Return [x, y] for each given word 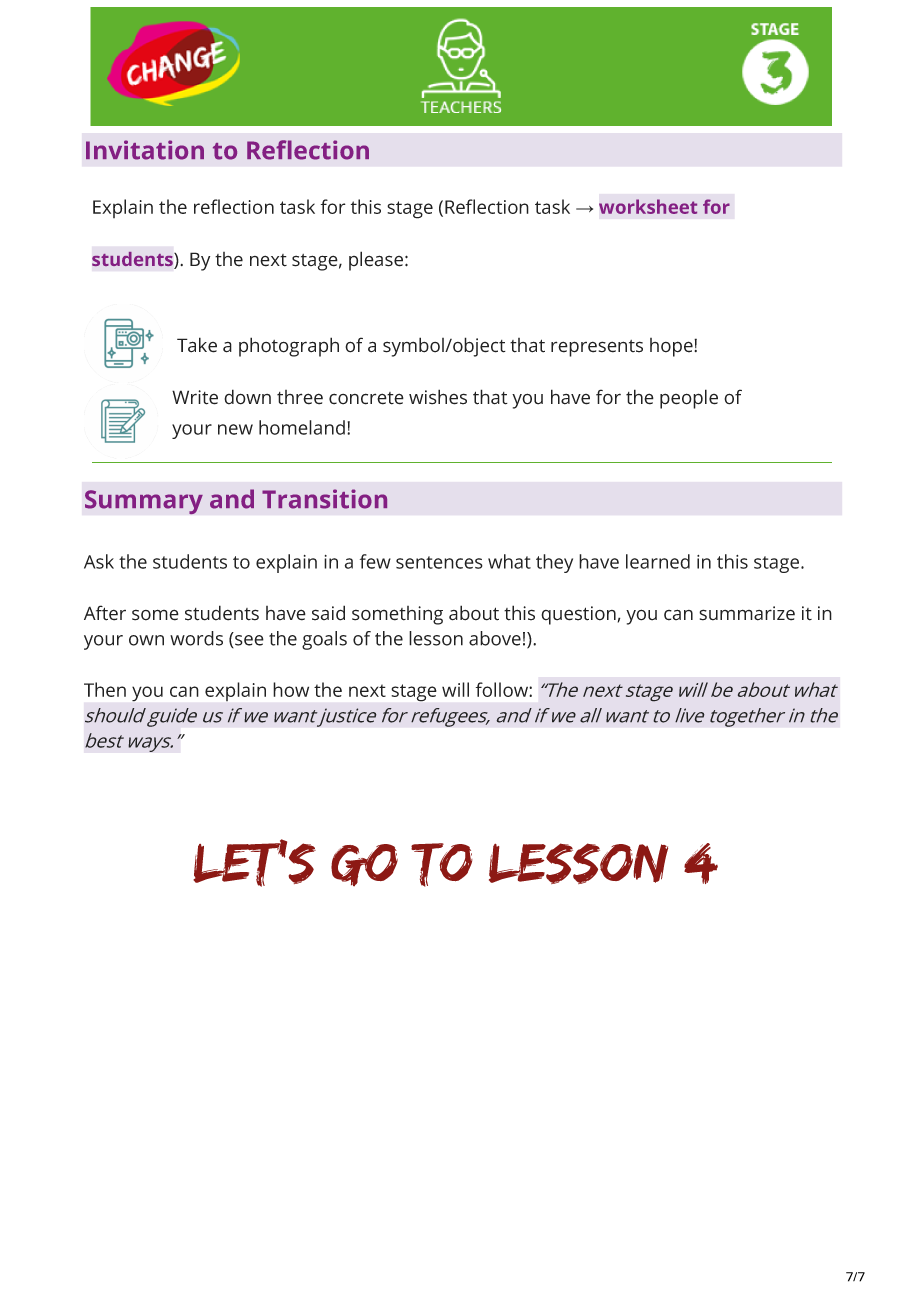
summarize [747, 613]
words [196, 638]
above [495, 638]
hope [672, 347]
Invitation [145, 150]
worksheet [648, 206]
